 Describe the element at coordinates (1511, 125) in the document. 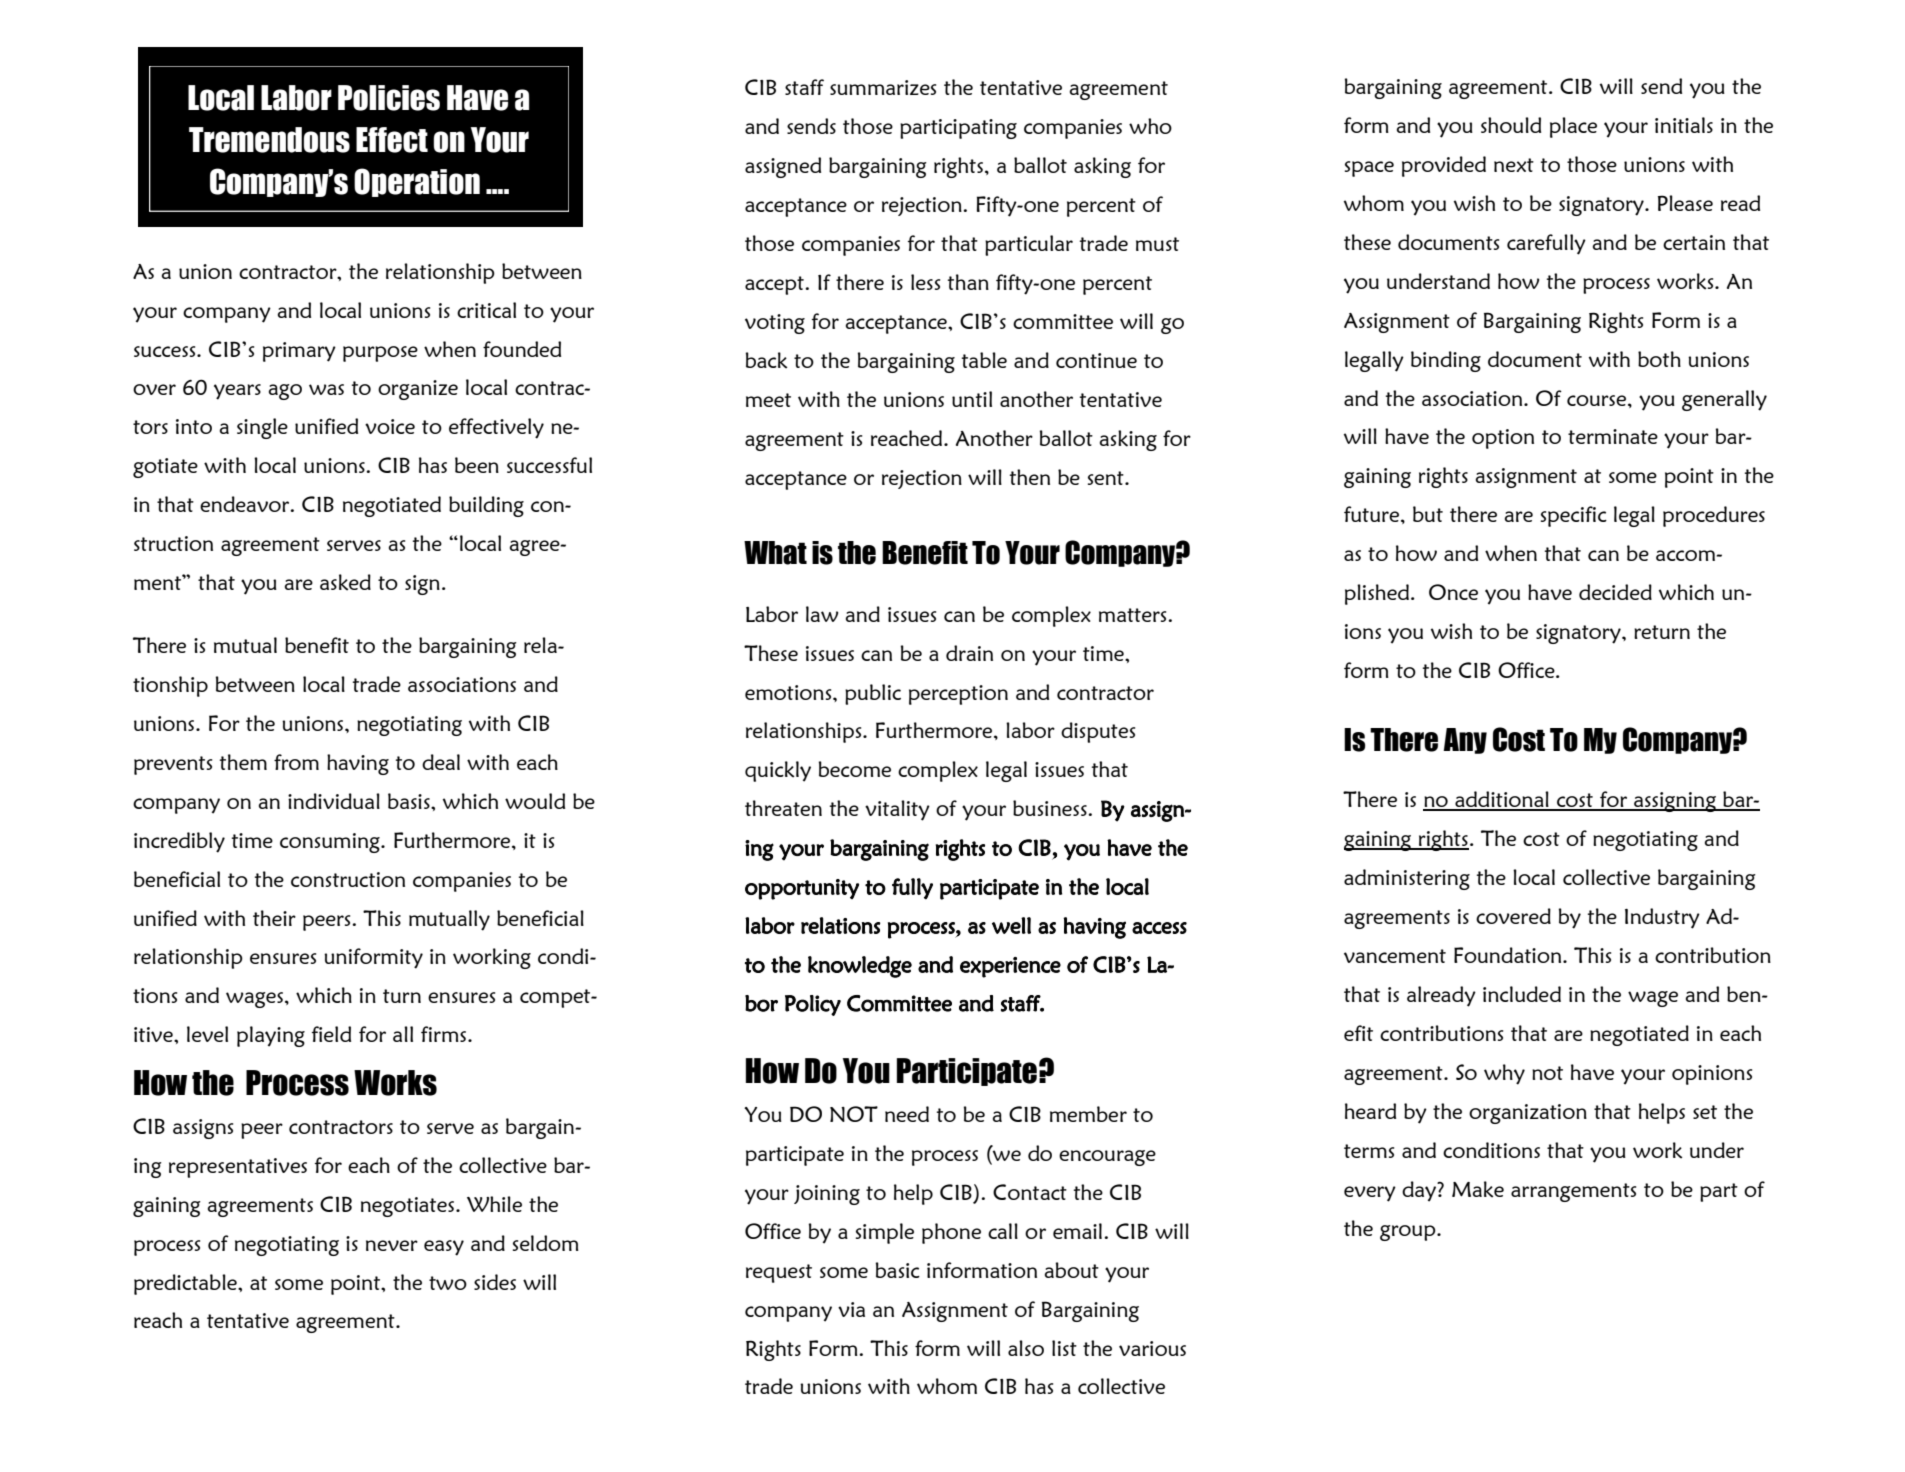

I see `should` at that location.
